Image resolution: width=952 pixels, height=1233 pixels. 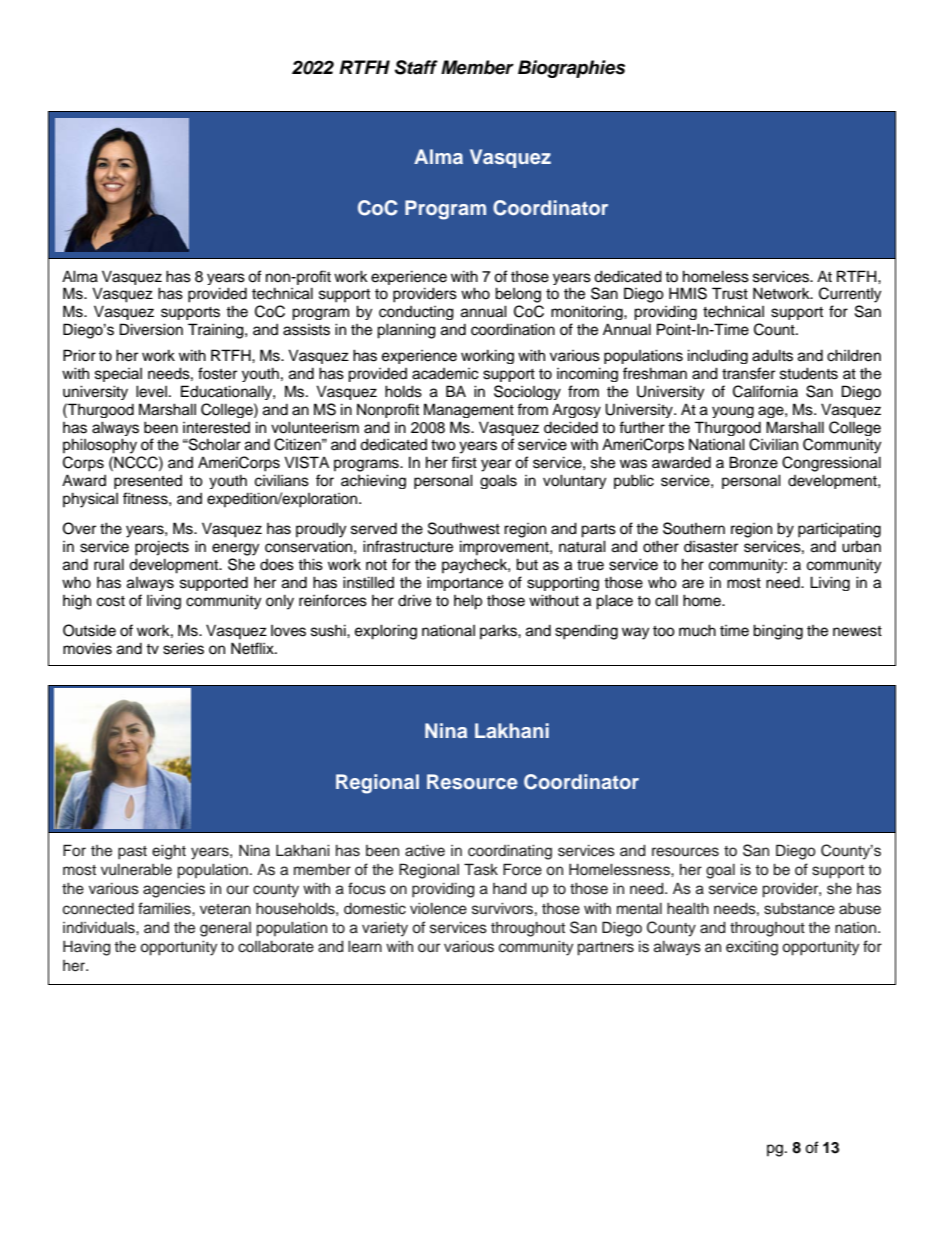 I want to click on level, so click(x=151, y=391).
